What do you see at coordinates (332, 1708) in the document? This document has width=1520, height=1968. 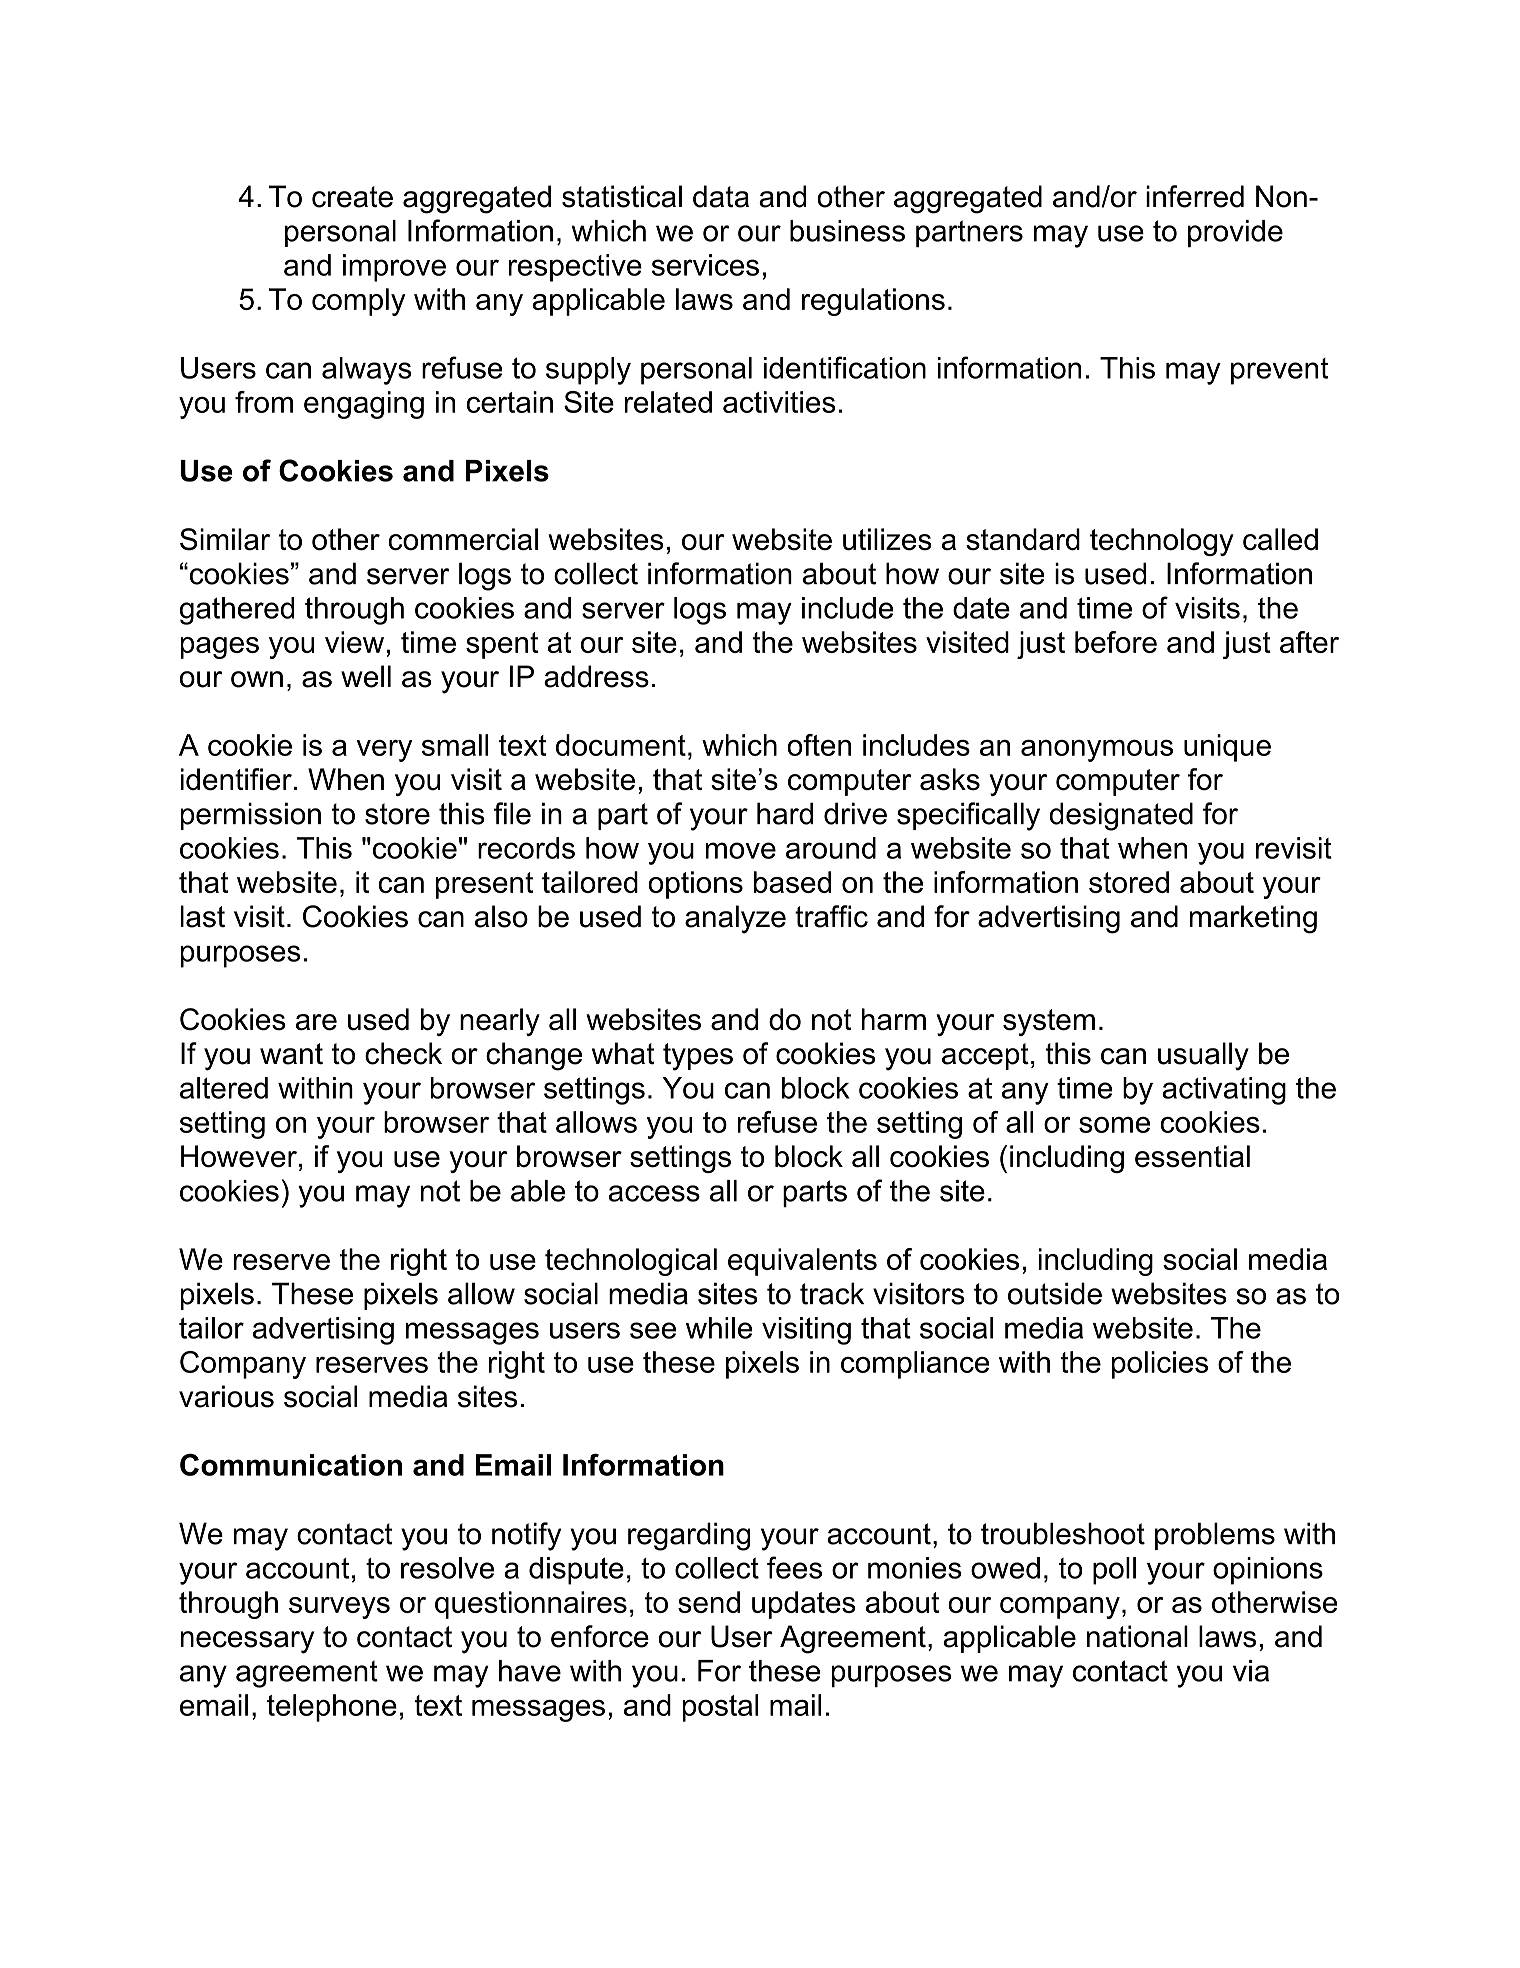 I see `telephone` at bounding box center [332, 1708].
